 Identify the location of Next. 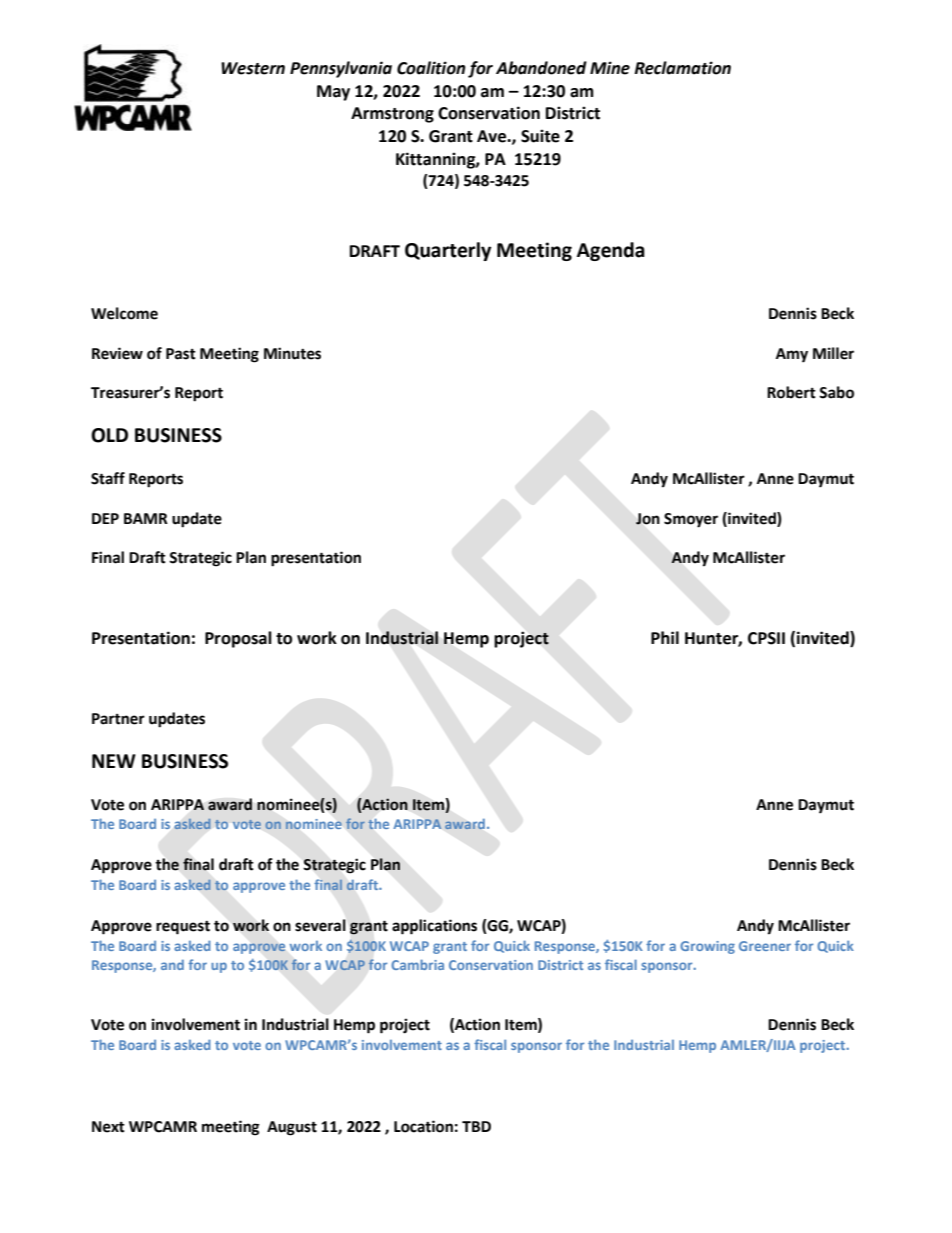
(108, 1127).
